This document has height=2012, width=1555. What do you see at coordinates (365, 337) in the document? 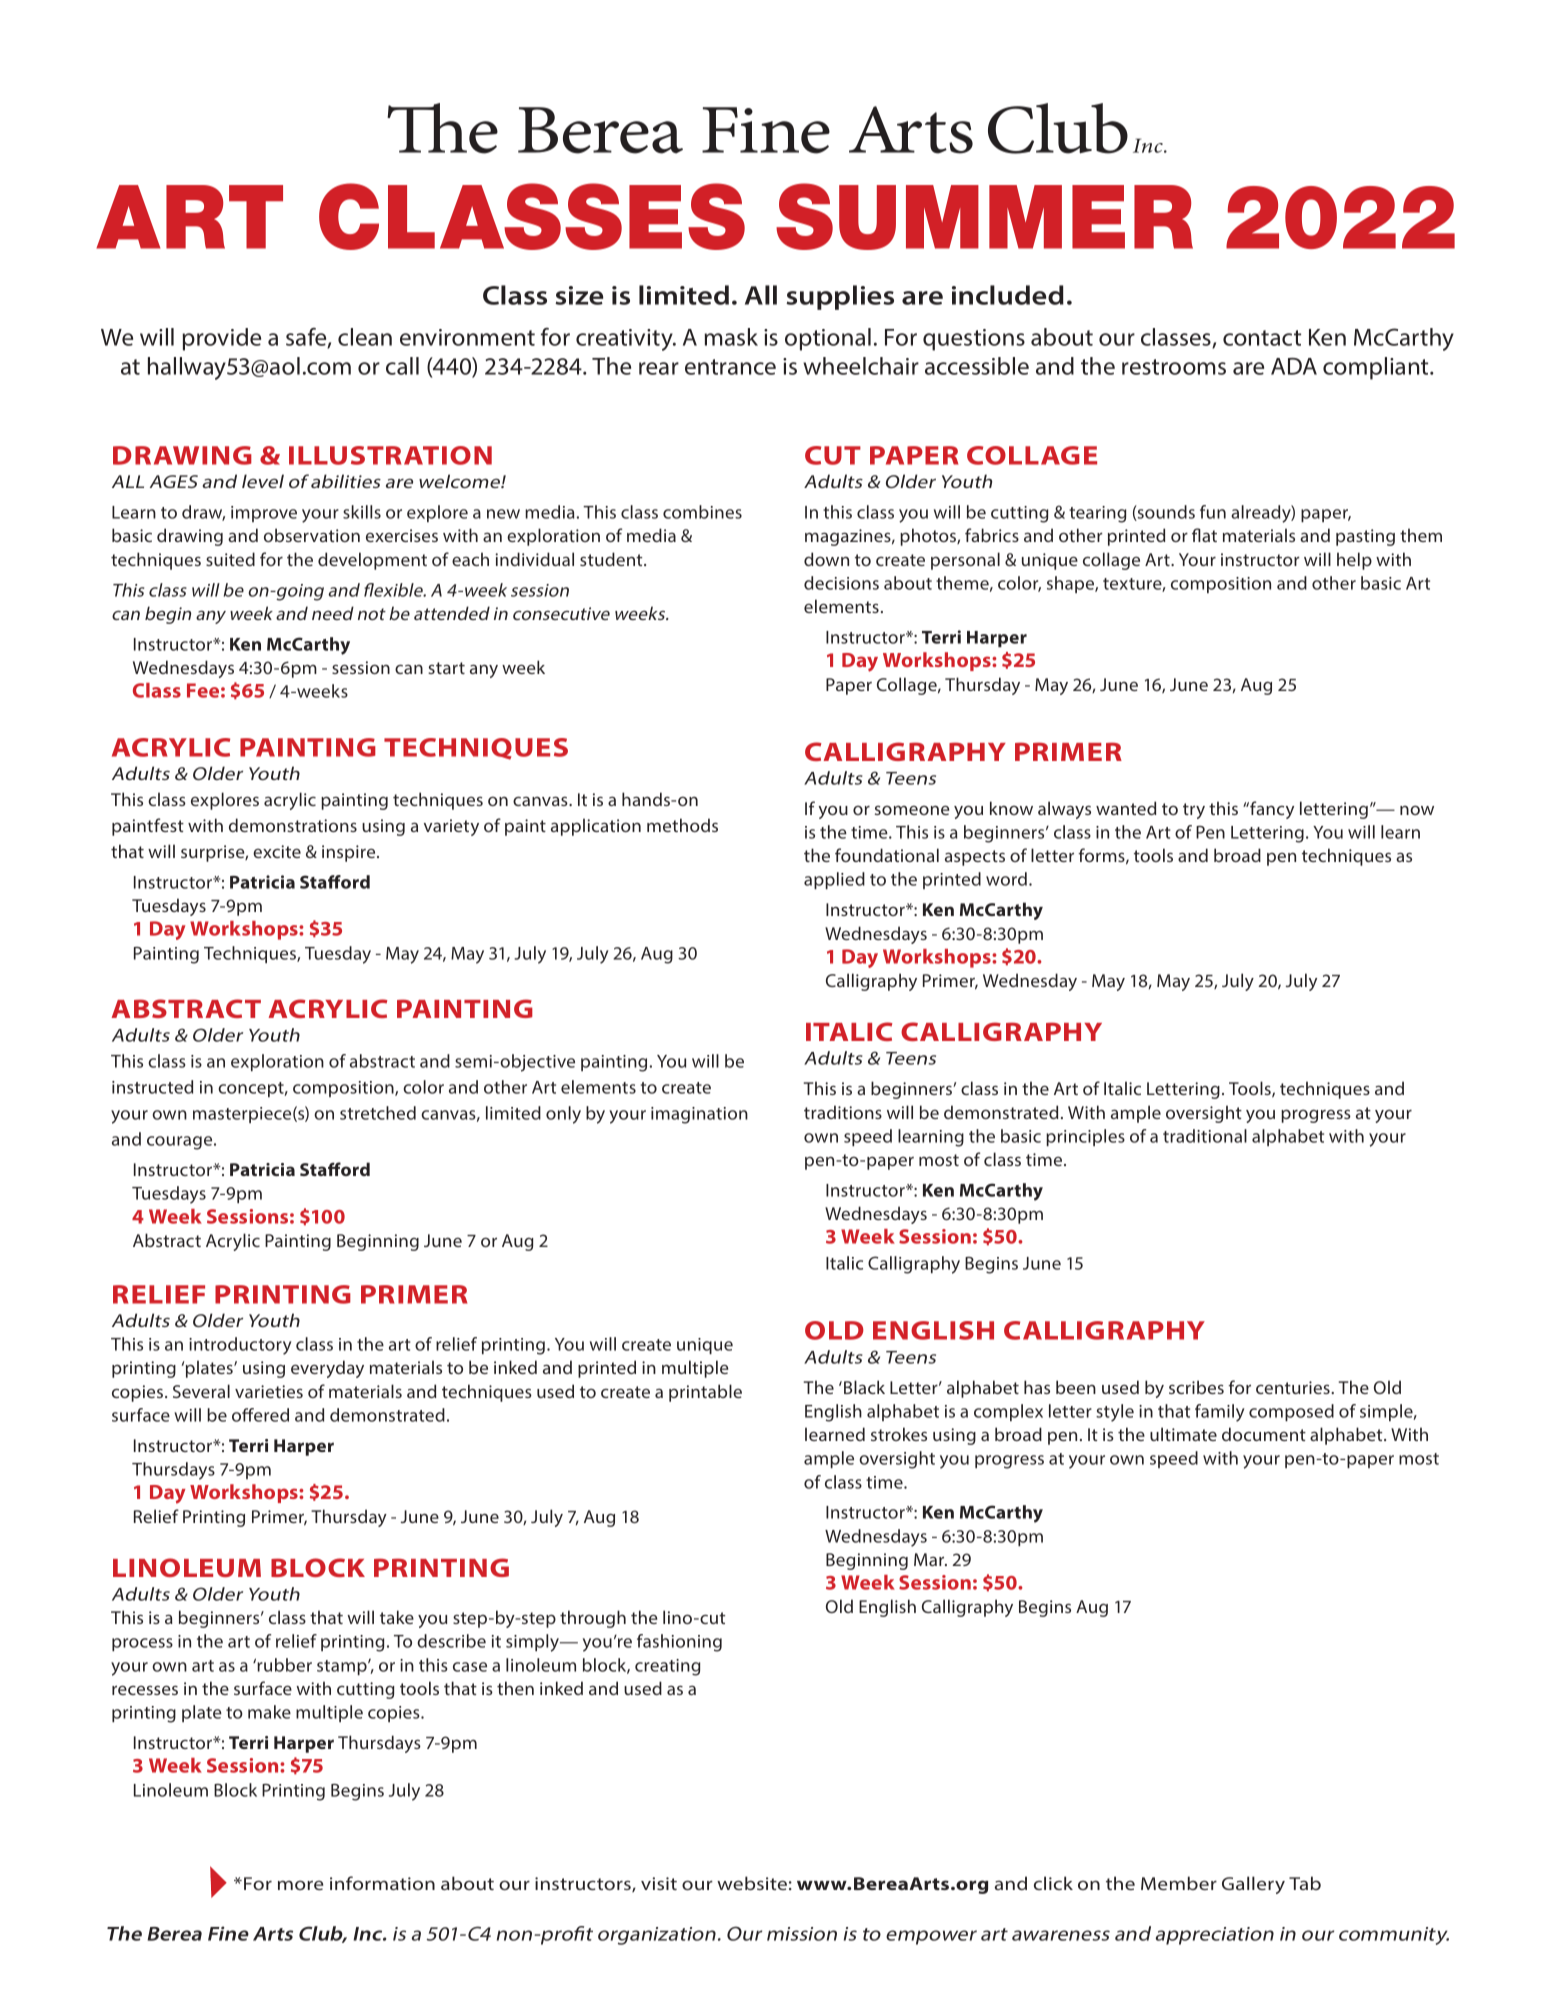
I see `clean` at bounding box center [365, 337].
